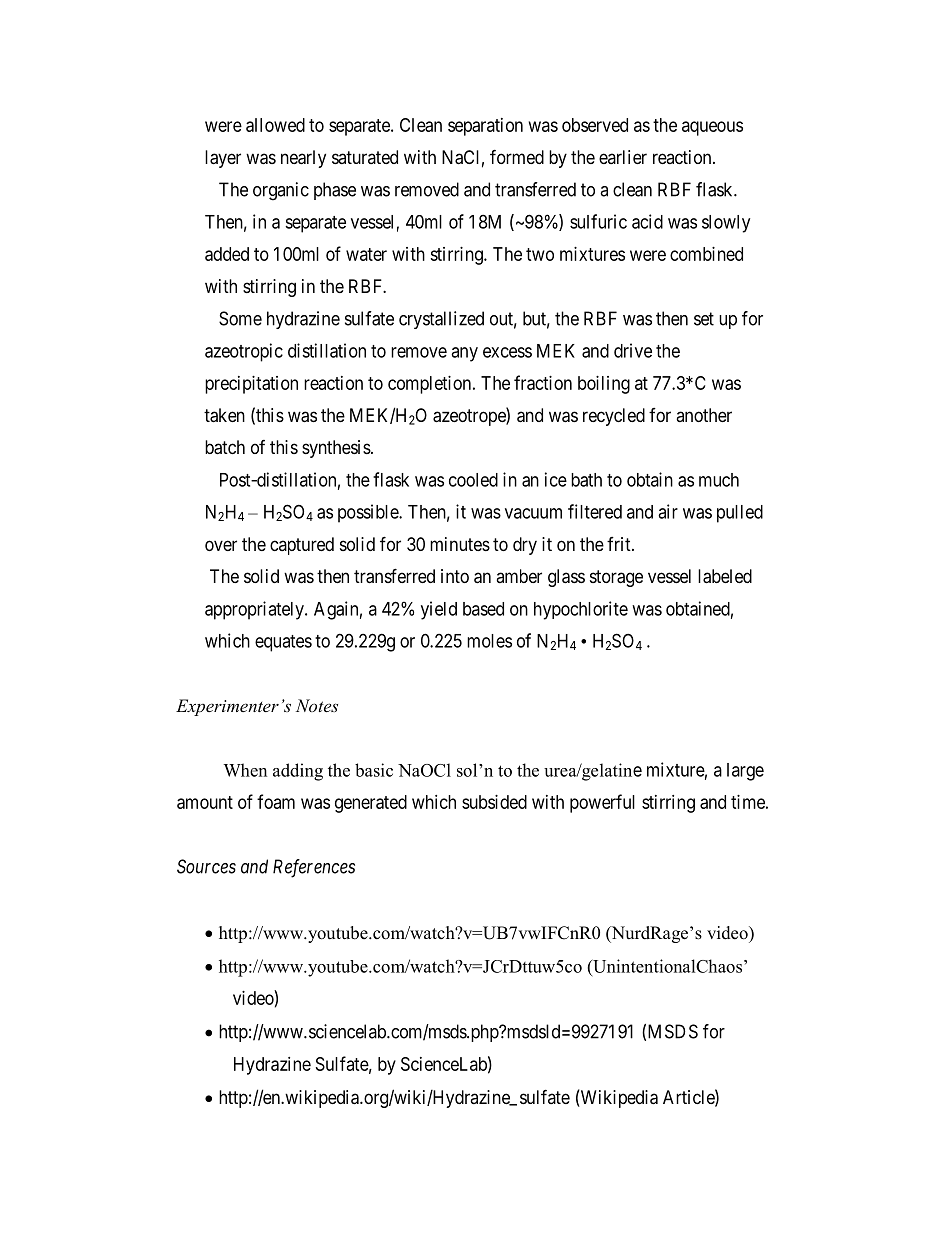  I want to click on another, so click(704, 415).
